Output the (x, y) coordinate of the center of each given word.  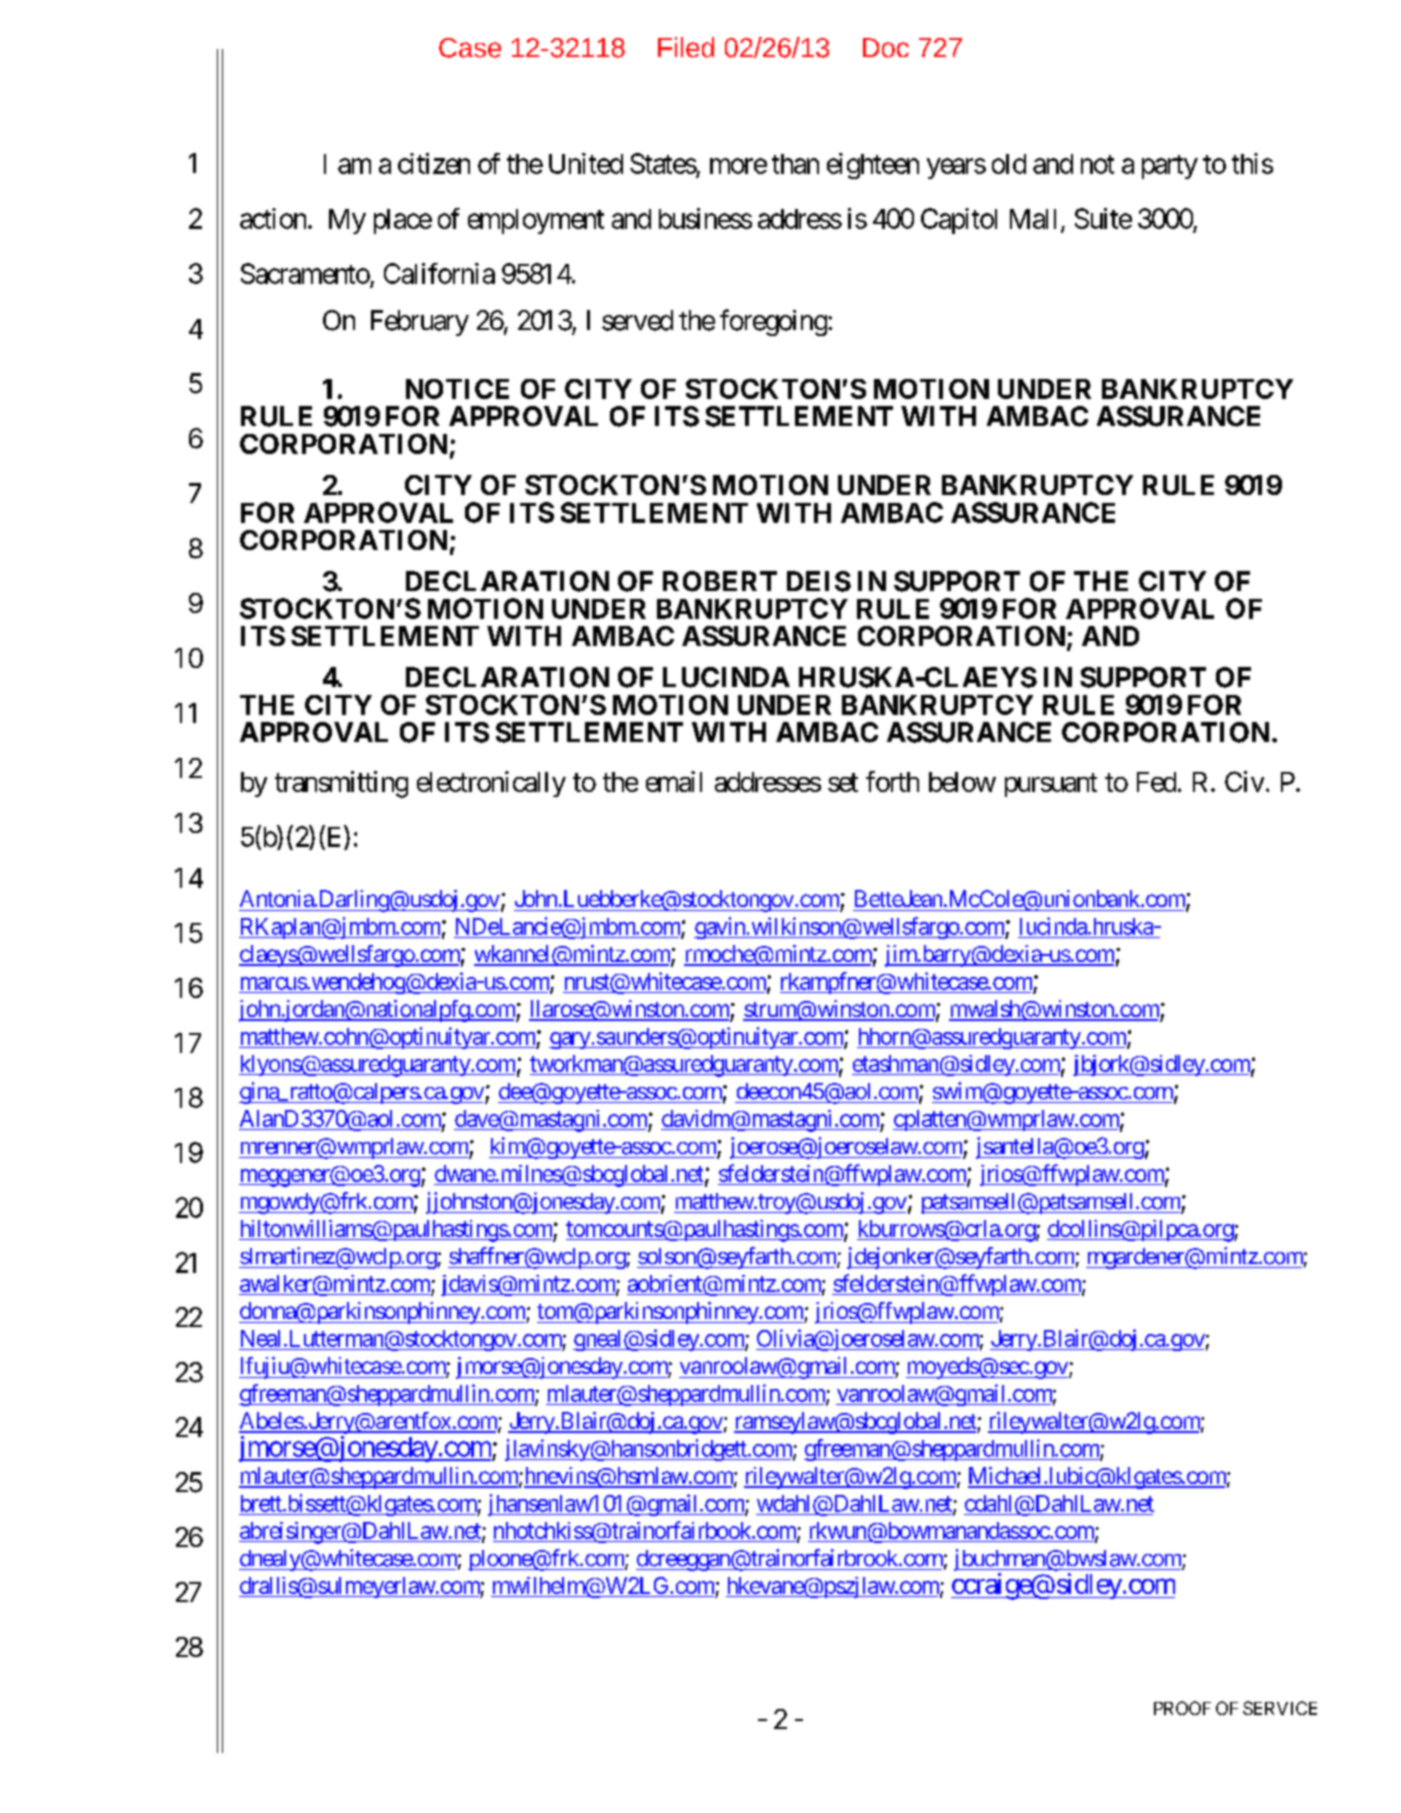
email (674, 781)
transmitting (341, 784)
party (1170, 167)
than (795, 164)
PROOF (1182, 1708)
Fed (1156, 782)
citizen (434, 163)
